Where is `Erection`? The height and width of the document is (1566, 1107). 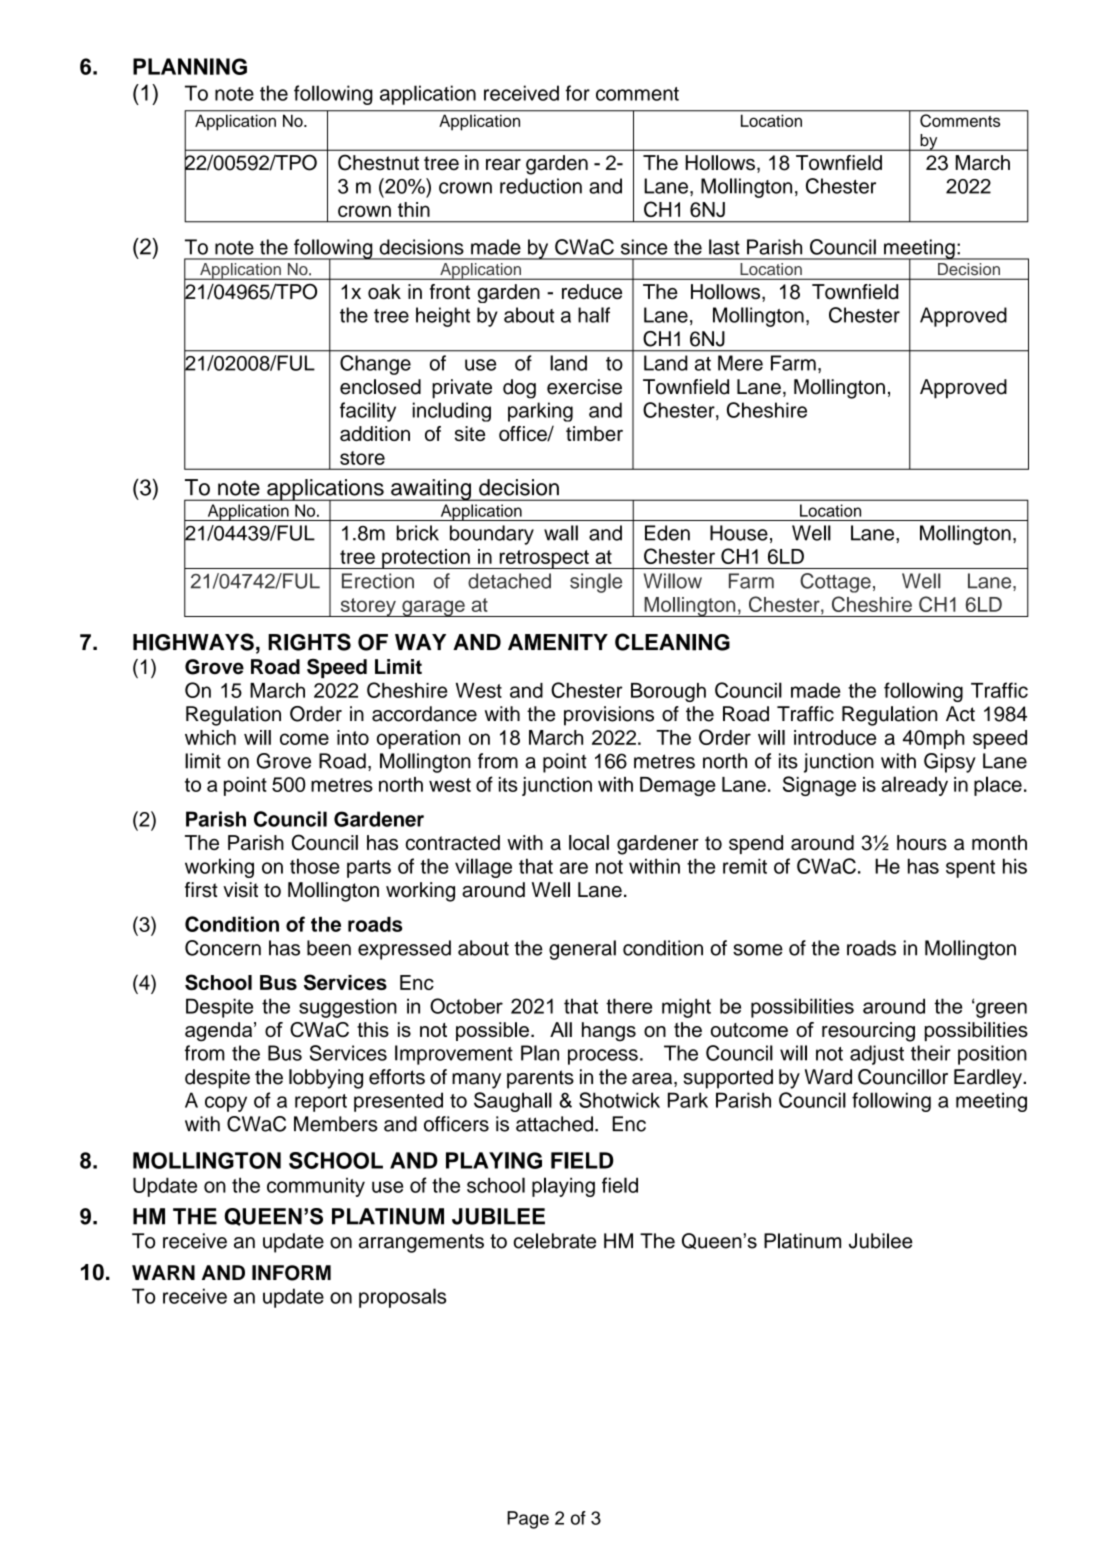
Erection is located at coordinates (378, 581).
